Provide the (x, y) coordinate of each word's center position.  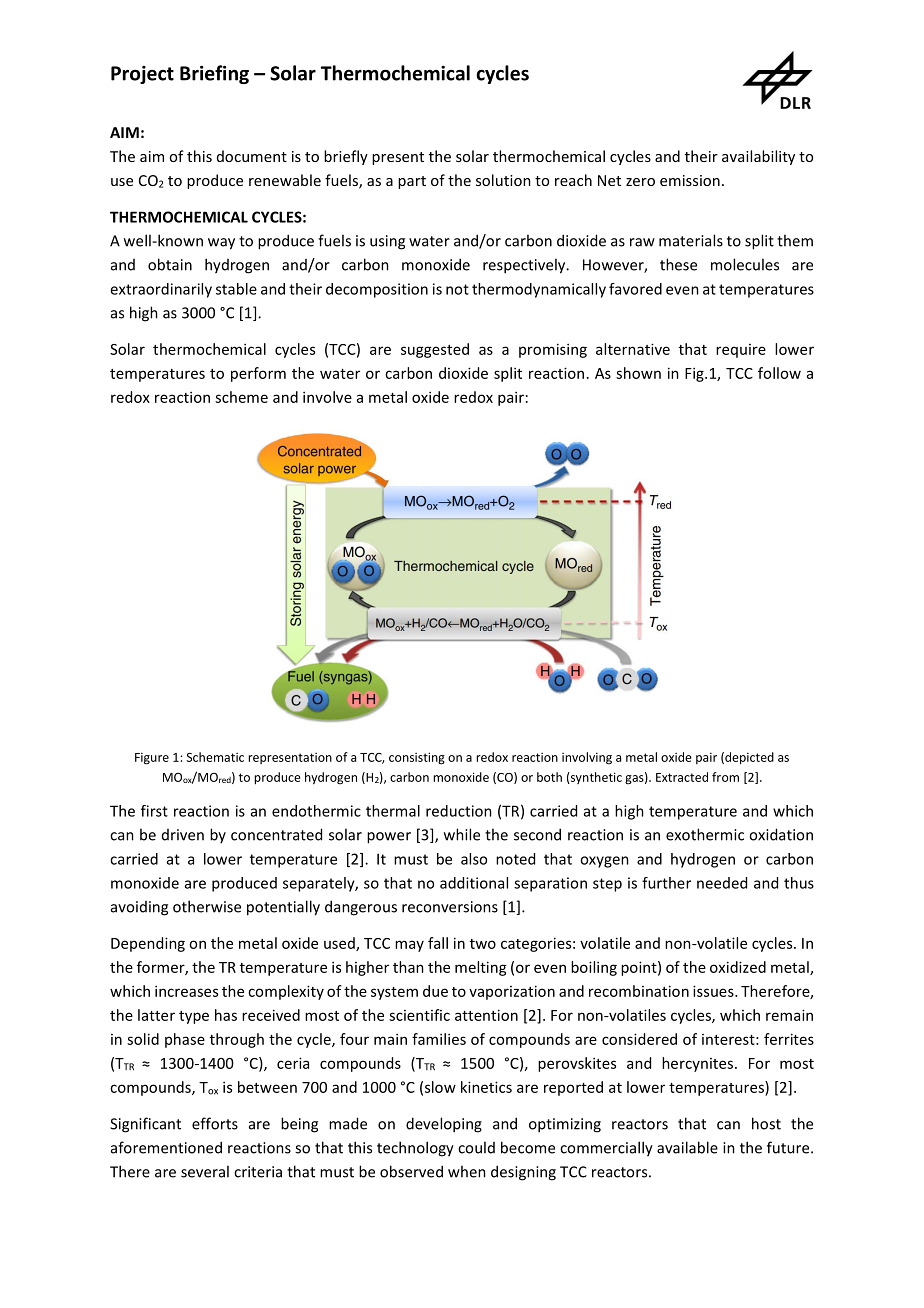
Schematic (215, 757)
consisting (417, 758)
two (483, 944)
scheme (241, 397)
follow (779, 373)
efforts (215, 1123)
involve (327, 397)
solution (503, 180)
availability (758, 157)
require (741, 351)
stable (236, 289)
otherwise (207, 906)
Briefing (214, 74)
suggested (435, 350)
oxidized (738, 967)
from (725, 777)
